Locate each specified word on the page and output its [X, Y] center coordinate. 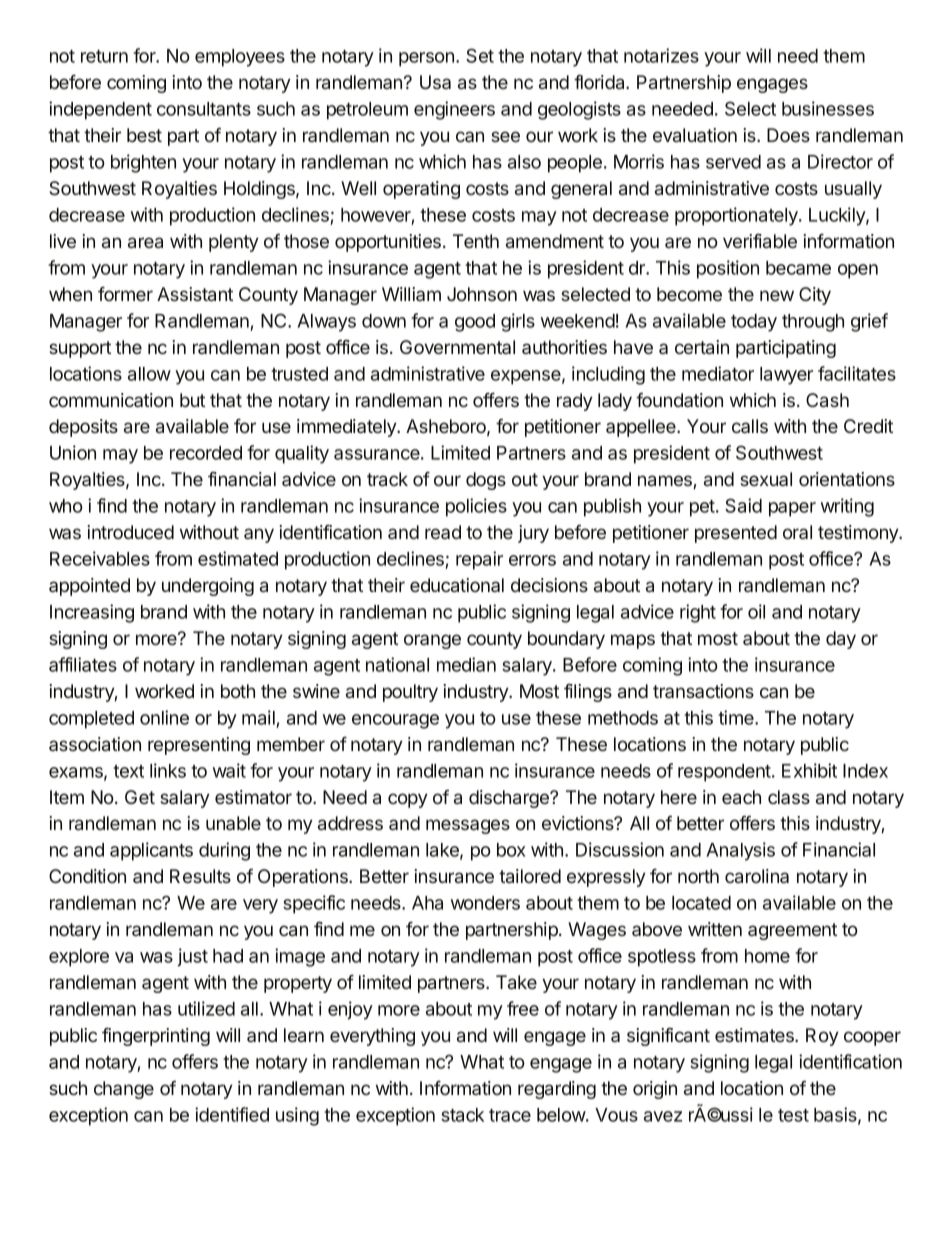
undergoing [208, 587]
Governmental [457, 347]
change [124, 1090]
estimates [755, 1035]
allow [149, 374]
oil [756, 611]
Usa [435, 82]
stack [462, 1115]
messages [468, 826]
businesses [828, 108]
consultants [204, 109]
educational [457, 585]
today [754, 323]
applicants [151, 851]
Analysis [740, 851]
